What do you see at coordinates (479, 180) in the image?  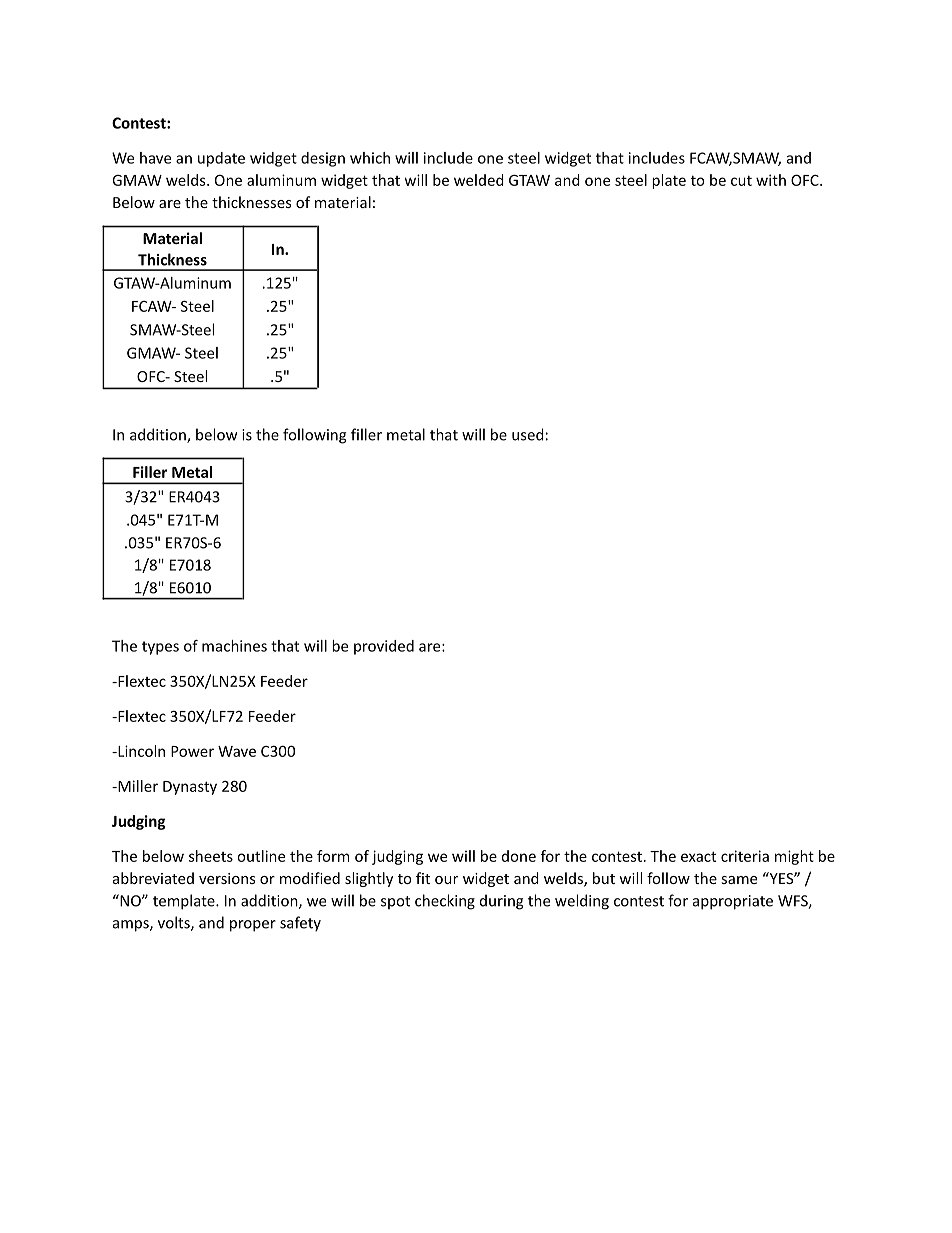 I see `welded` at bounding box center [479, 180].
